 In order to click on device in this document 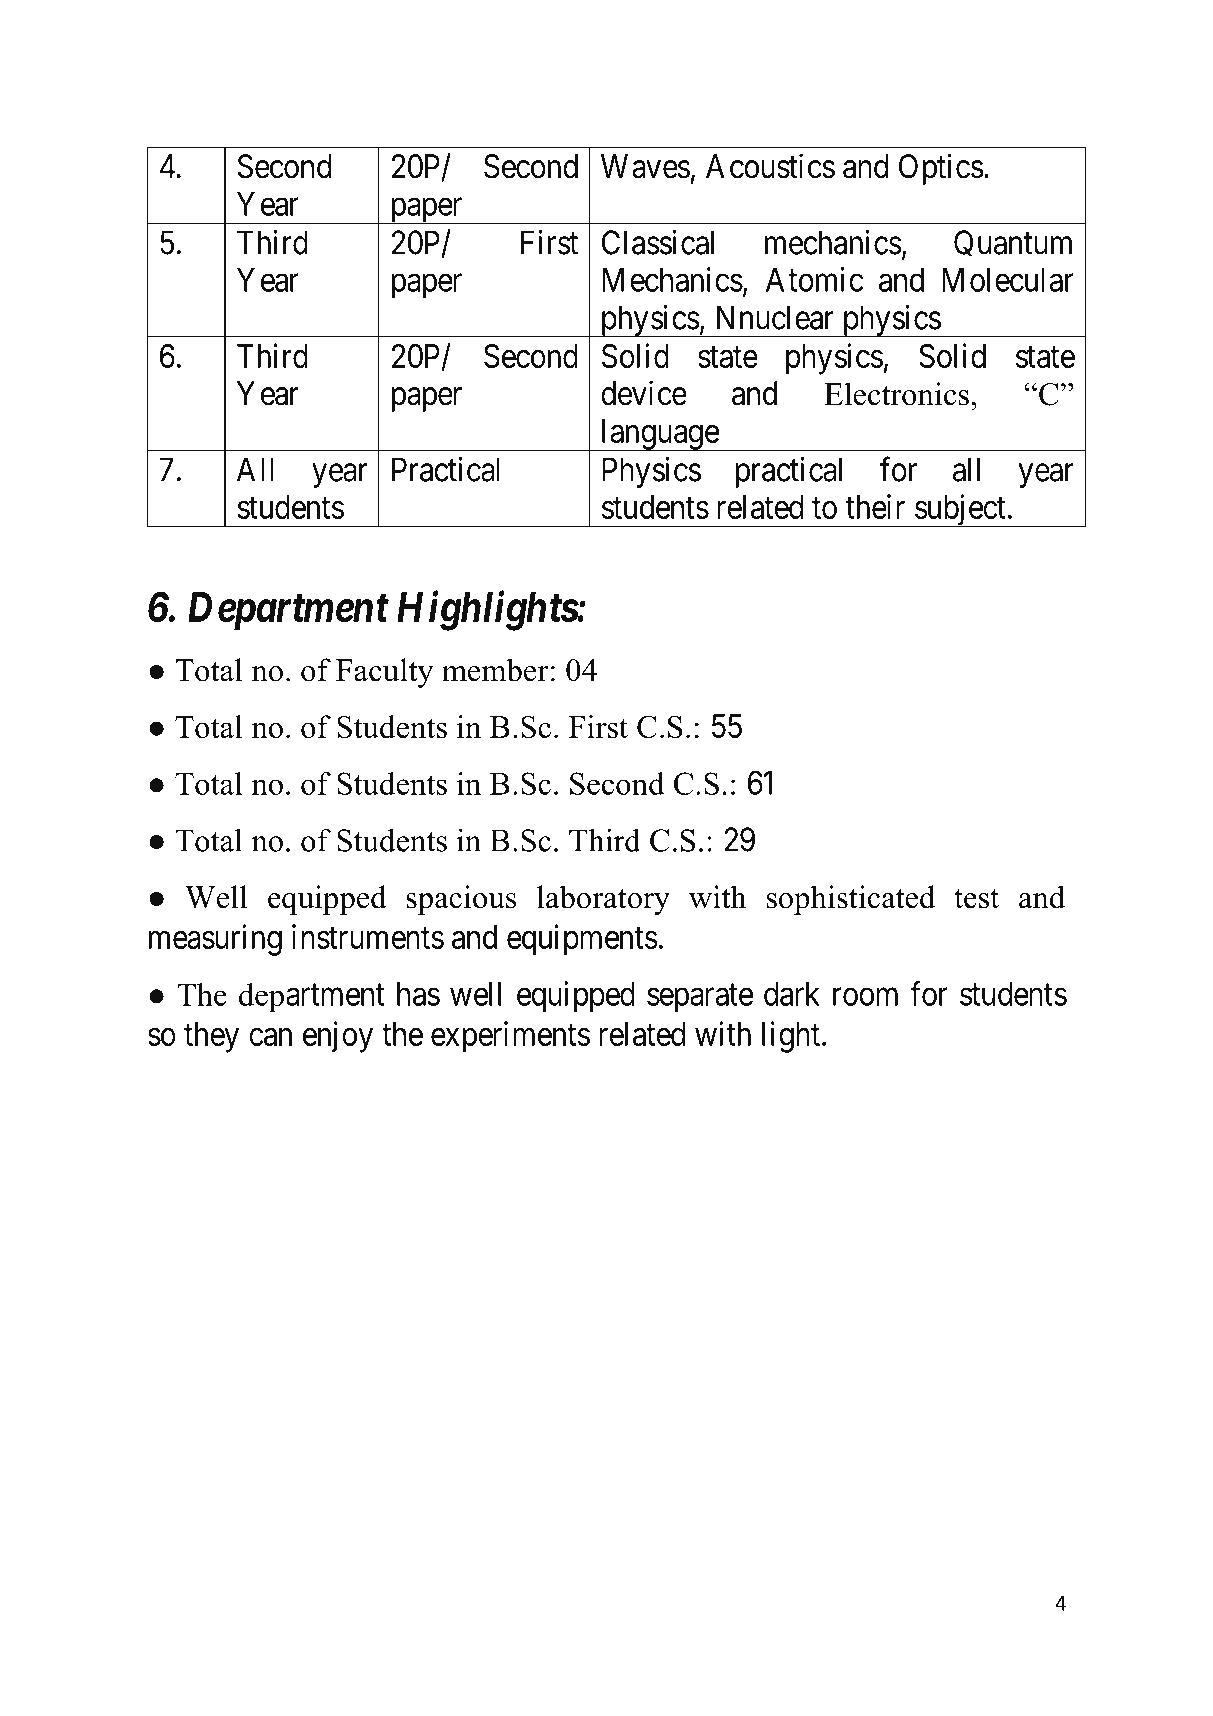, I will do `click(644, 393)`.
